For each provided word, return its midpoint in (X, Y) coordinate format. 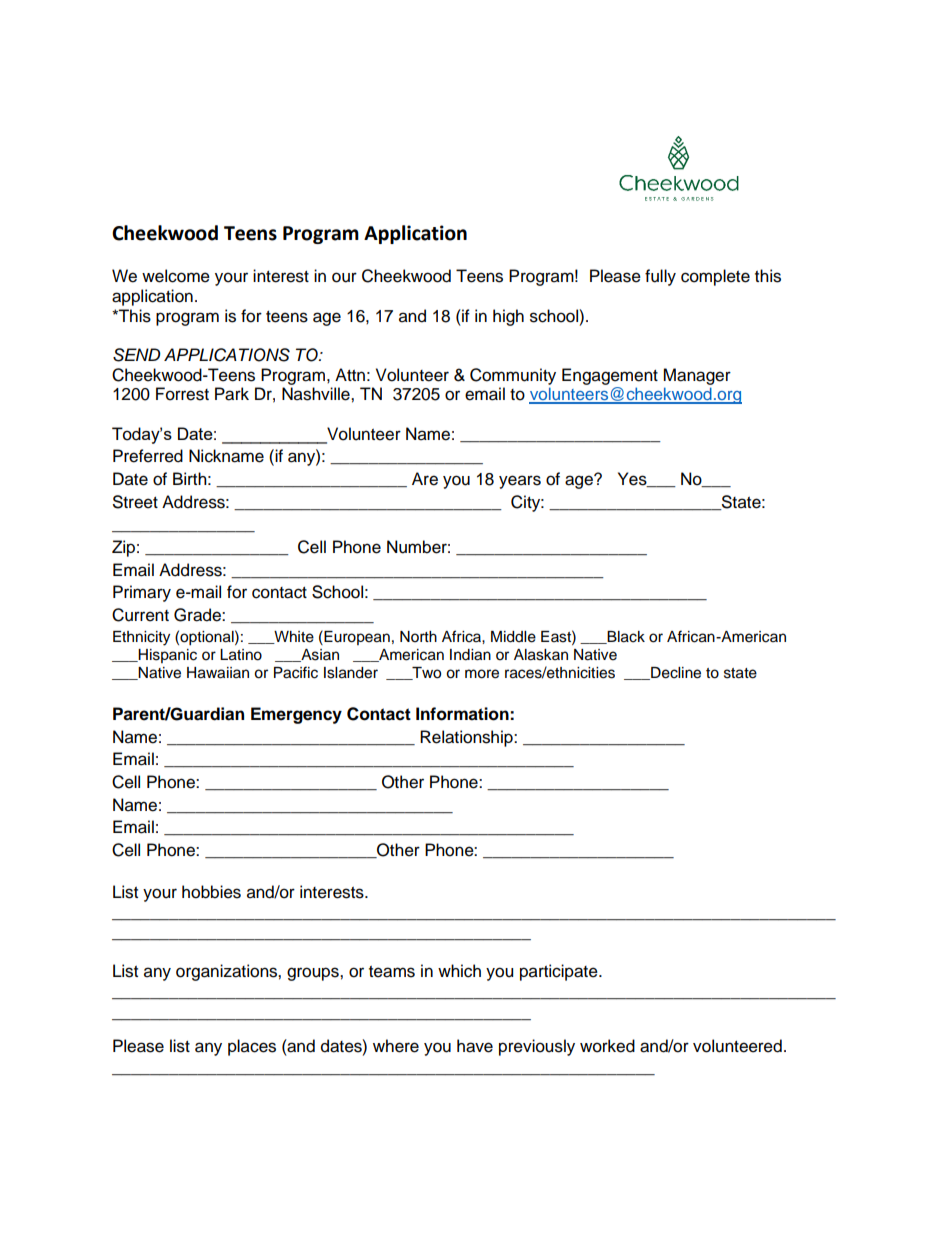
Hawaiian (218, 673)
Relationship (467, 738)
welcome (176, 276)
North (418, 637)
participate (560, 972)
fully (660, 277)
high (508, 317)
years (520, 482)
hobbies (211, 892)
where (396, 1046)
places (252, 1047)
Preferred (148, 456)
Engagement (610, 376)
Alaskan (541, 655)
